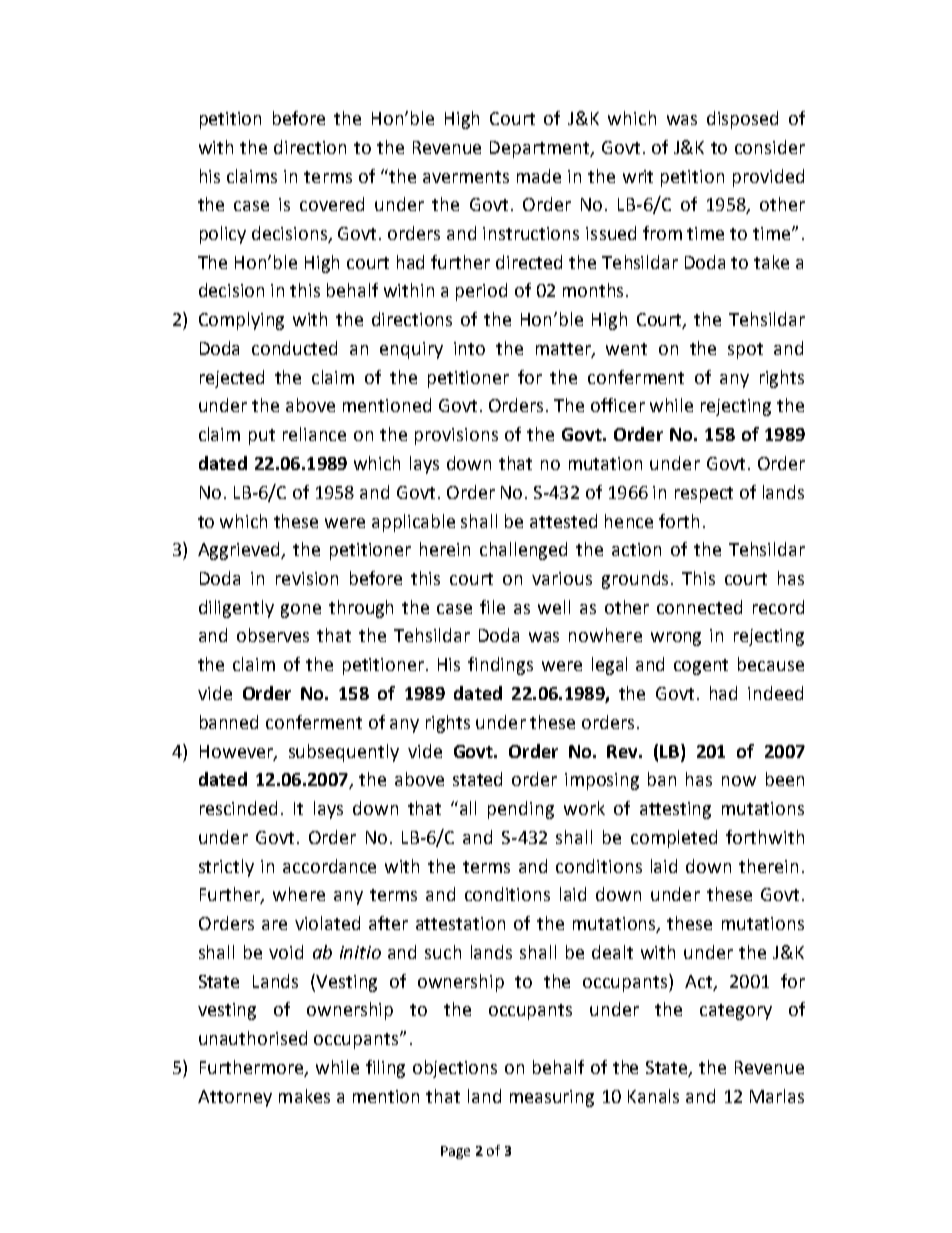 Image resolution: width=952 pixels, height=1233 pixels. What do you see at coordinates (704, 495) in the image?
I see `respect` at bounding box center [704, 495].
